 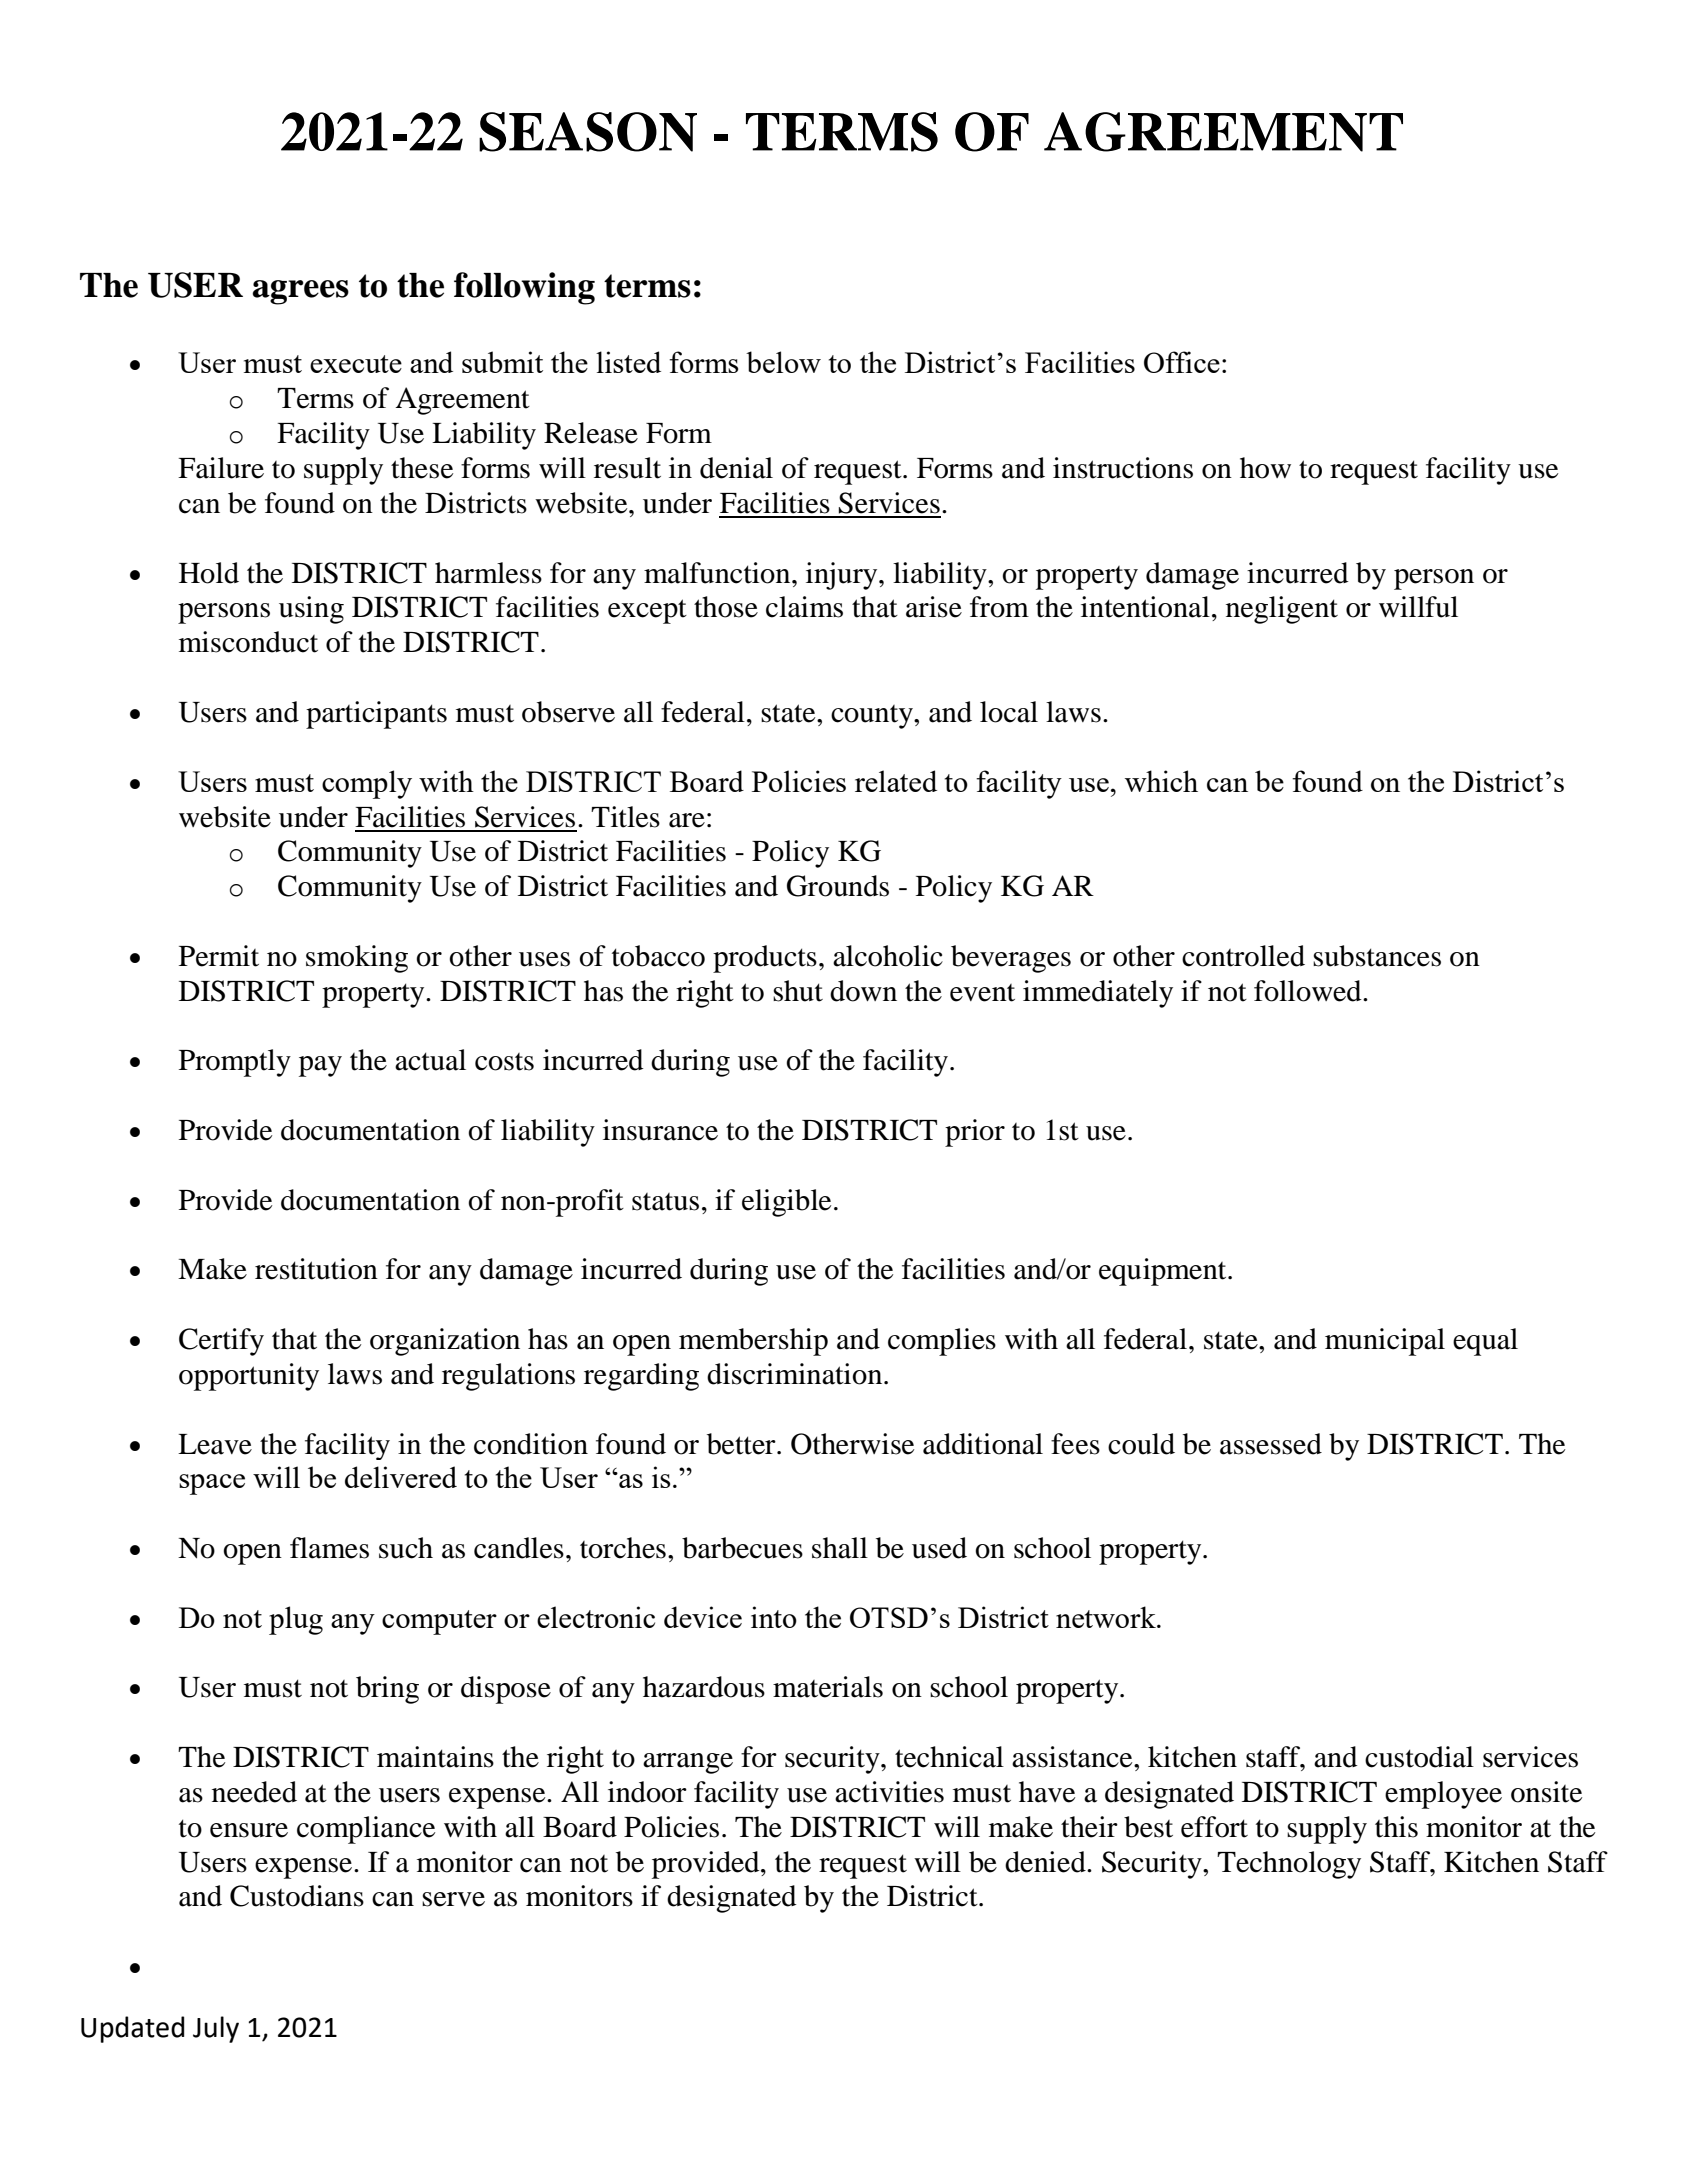 I want to click on Office, so click(x=1182, y=362).
